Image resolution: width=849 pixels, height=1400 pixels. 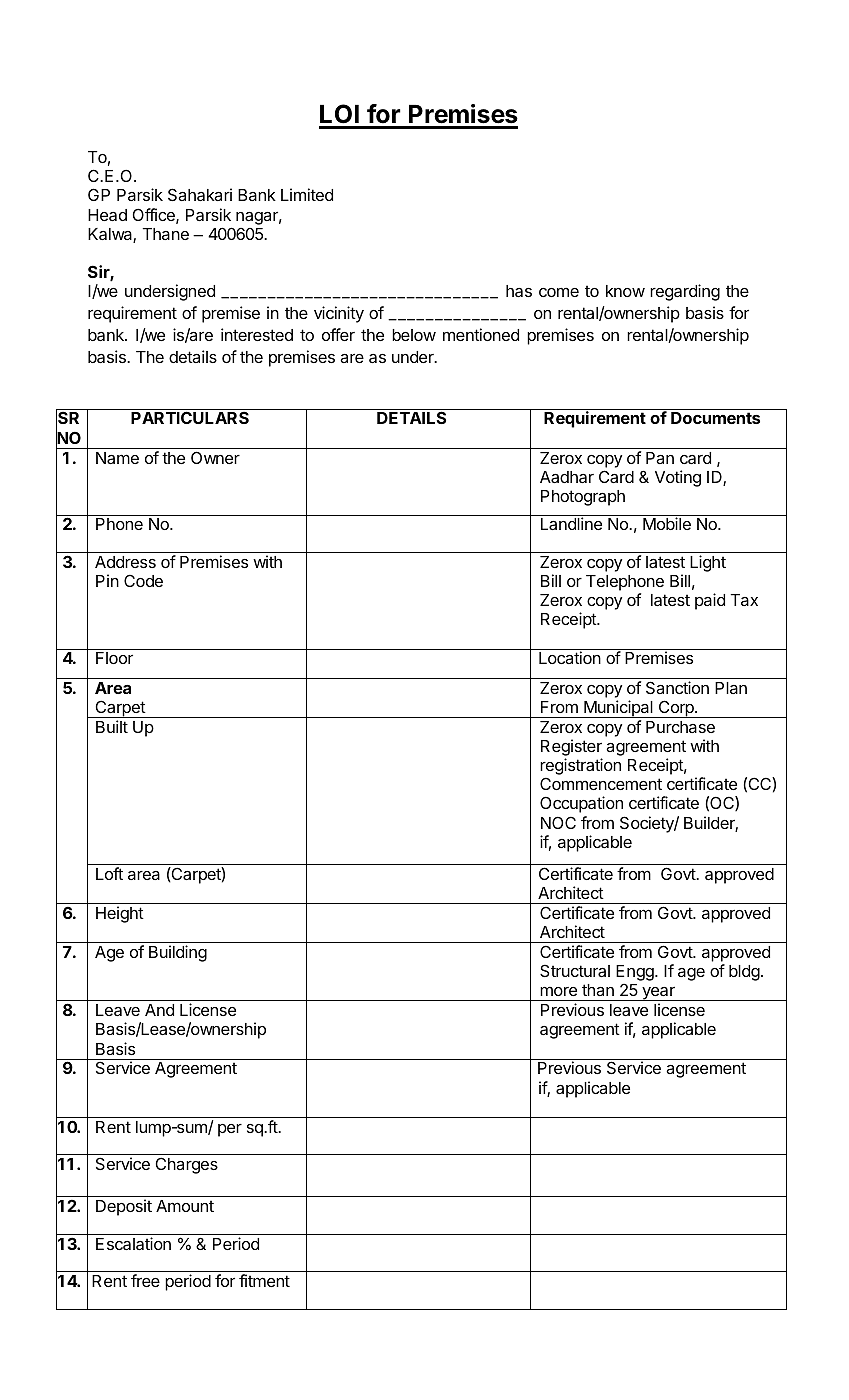 What do you see at coordinates (680, 727) in the page?
I see `Purchase` at bounding box center [680, 727].
